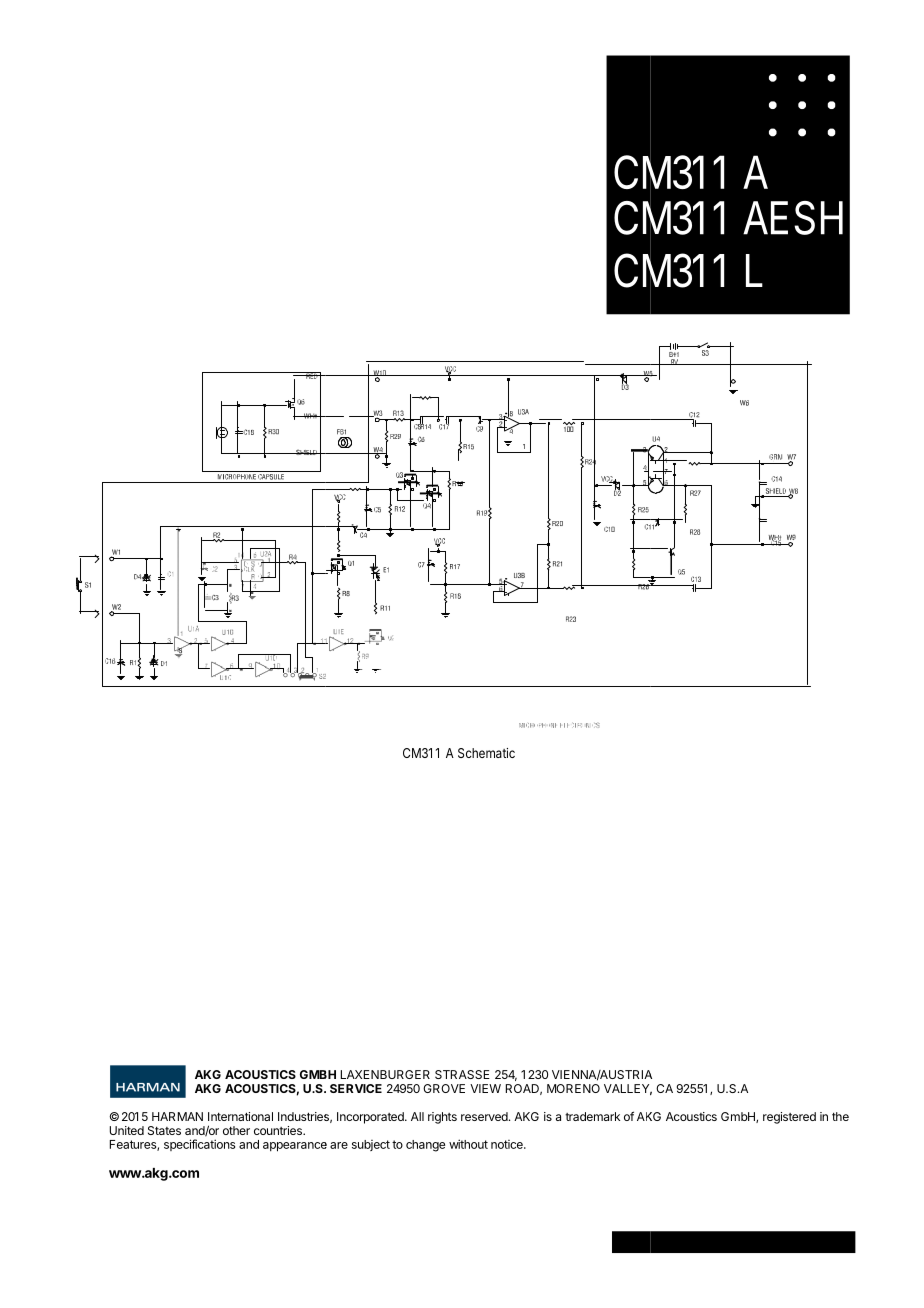 This screenshot has width=924, height=1308. What do you see at coordinates (356, 1088) in the screenshot?
I see `SERVICE` at bounding box center [356, 1088].
